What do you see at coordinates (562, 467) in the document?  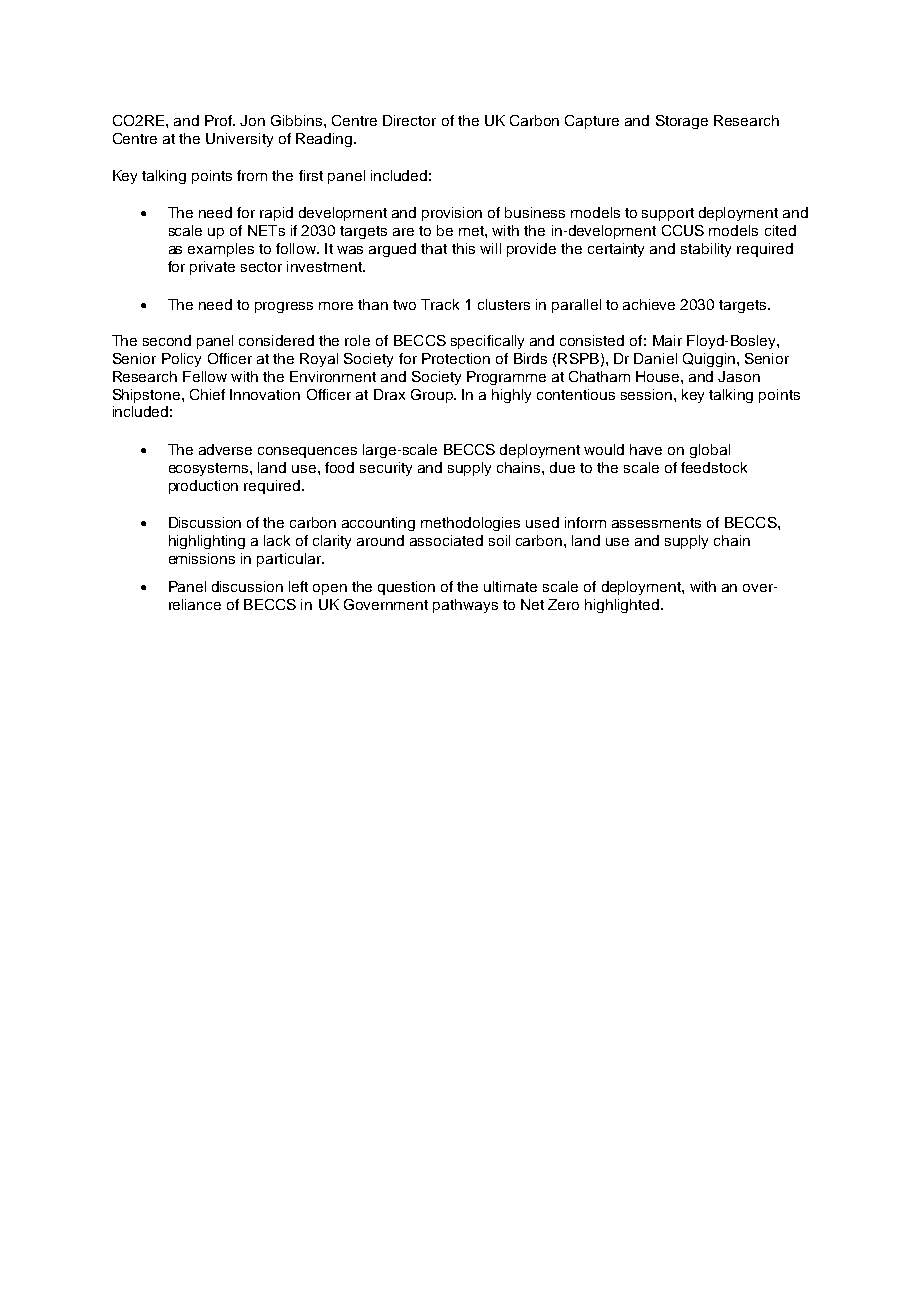 I see `due` at bounding box center [562, 467].
